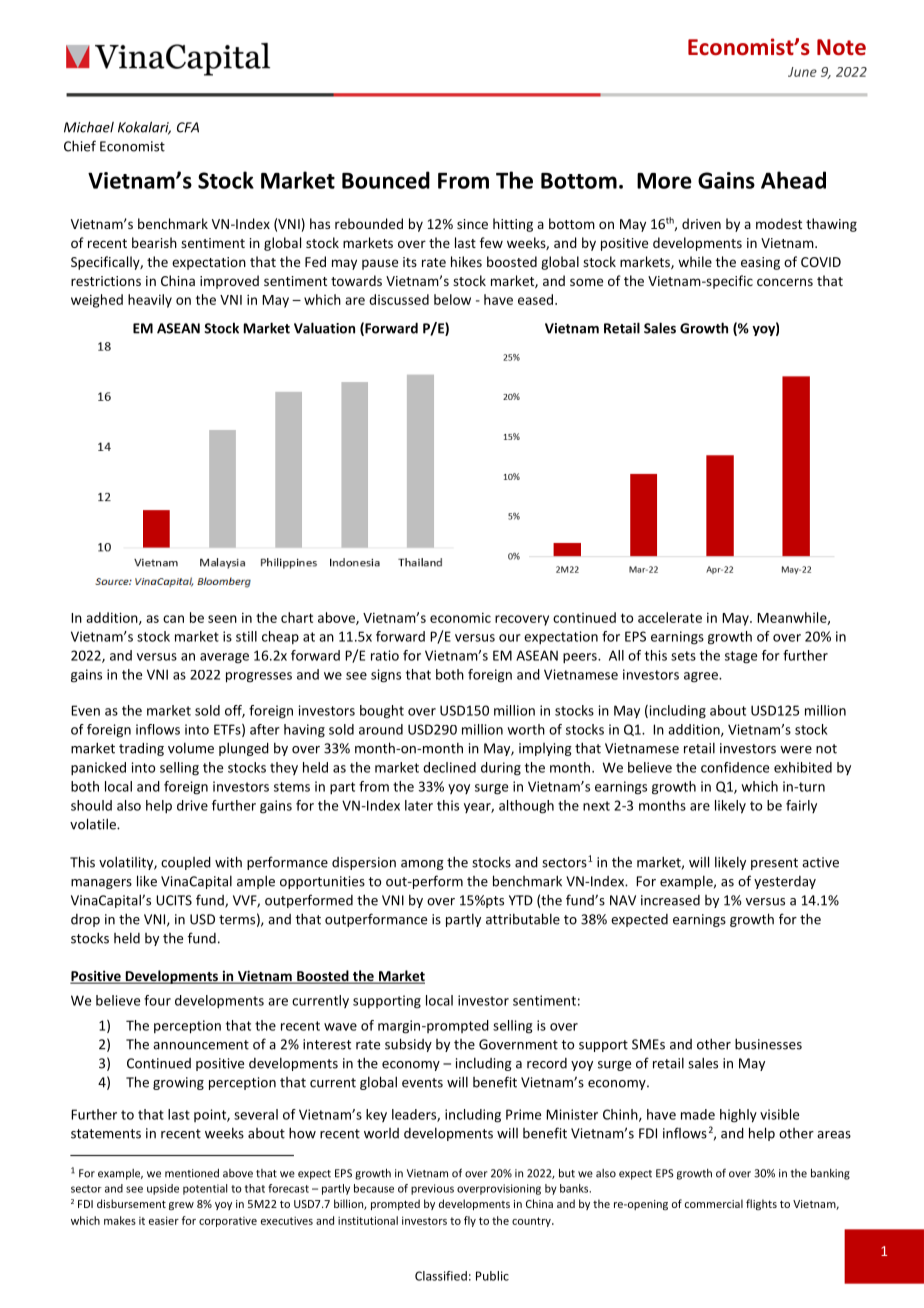 This page has width=924, height=1308. Describe the element at coordinates (774, 864) in the page. I see `present` at that location.
